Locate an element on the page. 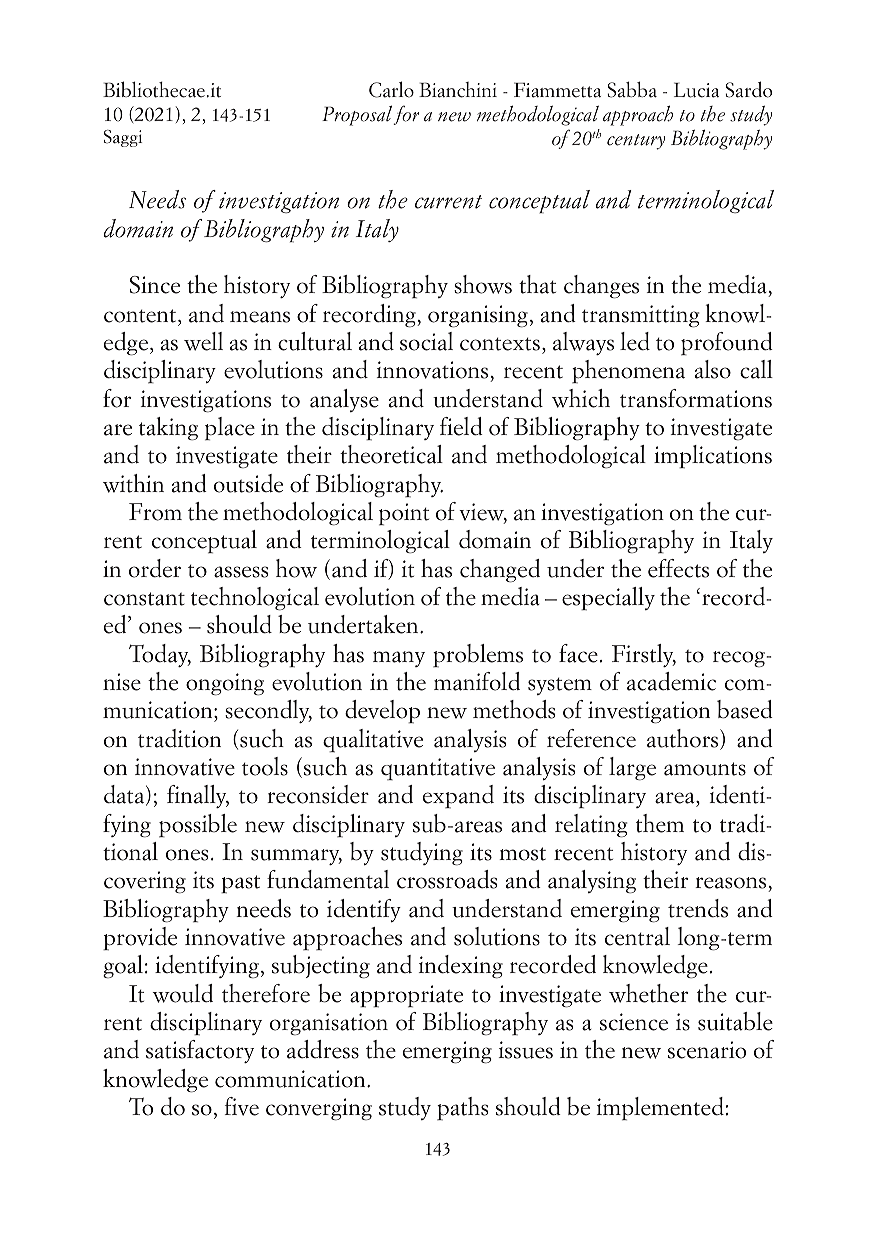  effects is located at coordinates (678, 568).
